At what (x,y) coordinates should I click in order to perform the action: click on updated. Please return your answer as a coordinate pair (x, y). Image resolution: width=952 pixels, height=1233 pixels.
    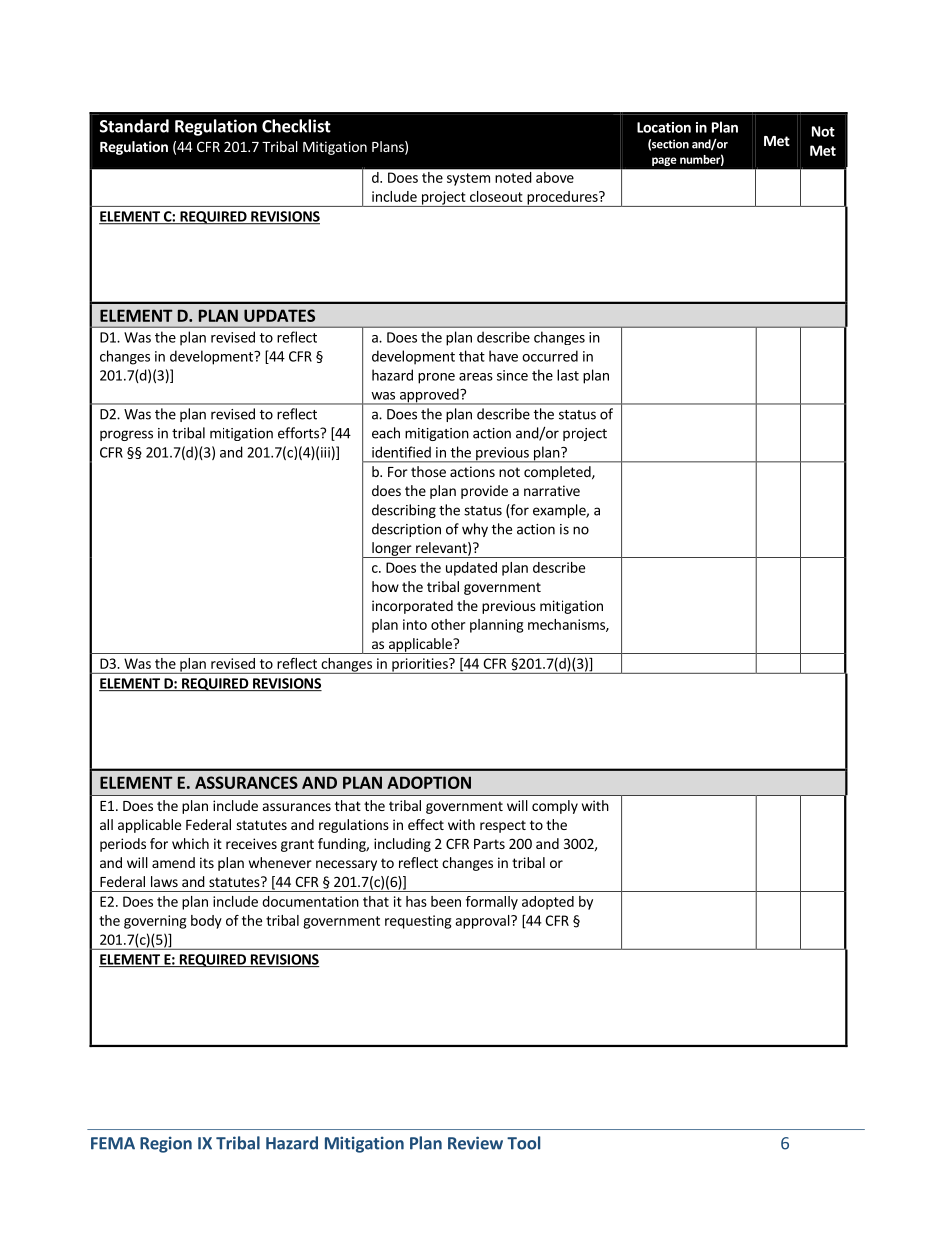
    Looking at the image, I should click on (471, 569).
